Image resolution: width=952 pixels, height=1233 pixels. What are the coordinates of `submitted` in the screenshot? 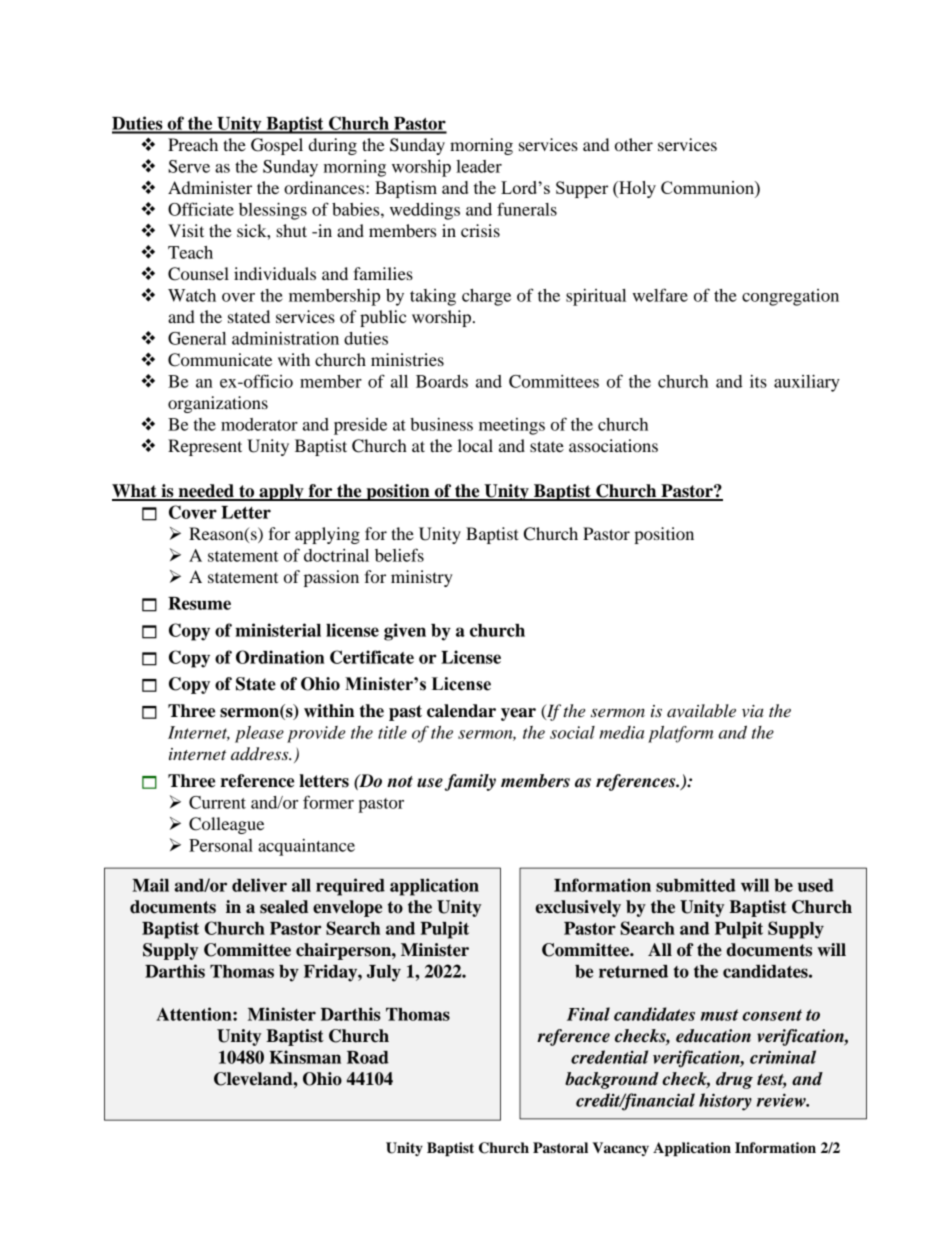 It's located at (696, 885).
